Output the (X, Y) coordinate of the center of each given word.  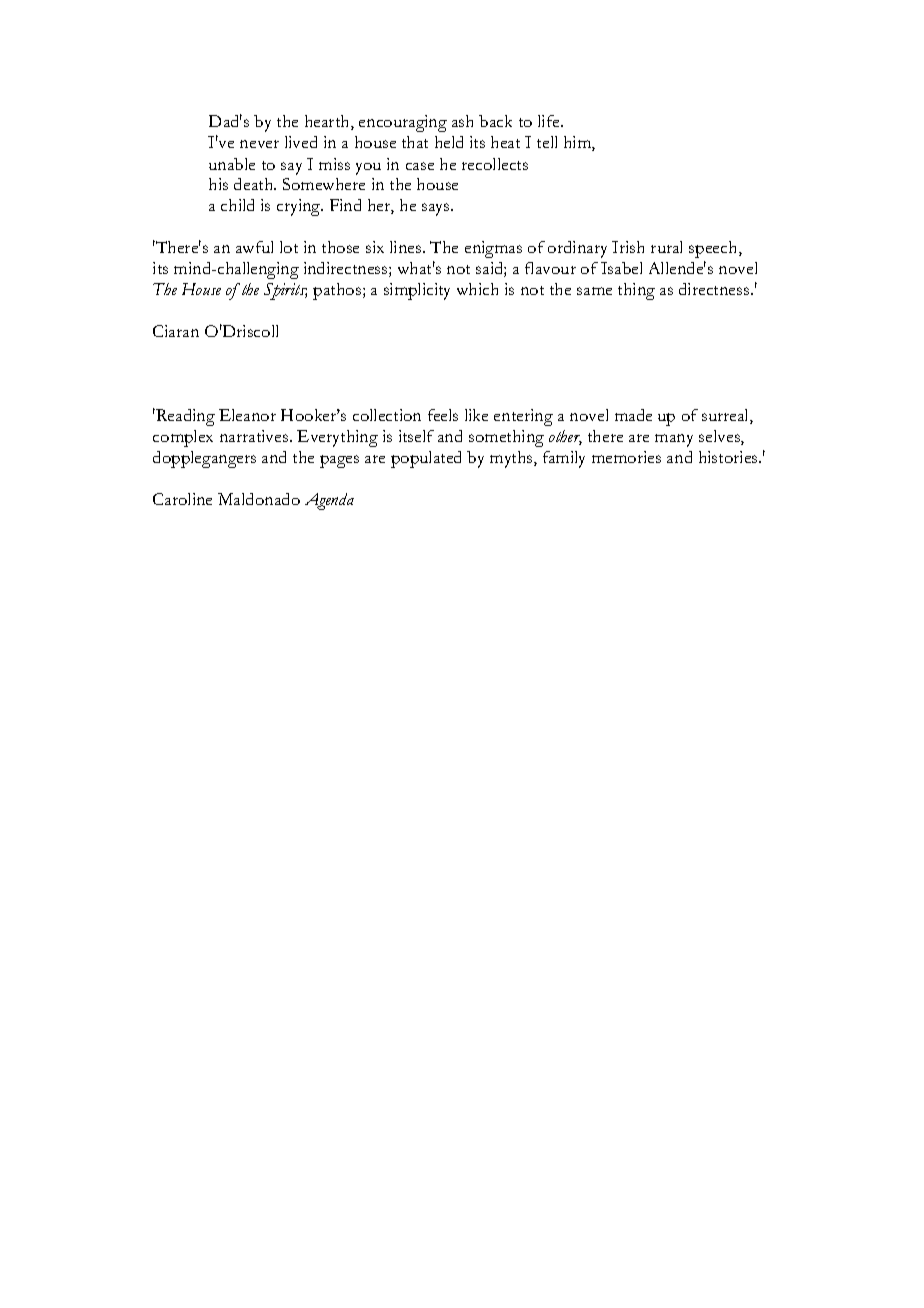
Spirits (285, 291)
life (550, 121)
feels (443, 415)
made (633, 415)
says (437, 209)
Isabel (621, 268)
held (449, 142)
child (237, 205)
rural (666, 247)
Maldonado (259, 499)
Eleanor (247, 415)
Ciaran (176, 331)
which (477, 289)
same (594, 291)
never (259, 144)
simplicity (417, 291)
